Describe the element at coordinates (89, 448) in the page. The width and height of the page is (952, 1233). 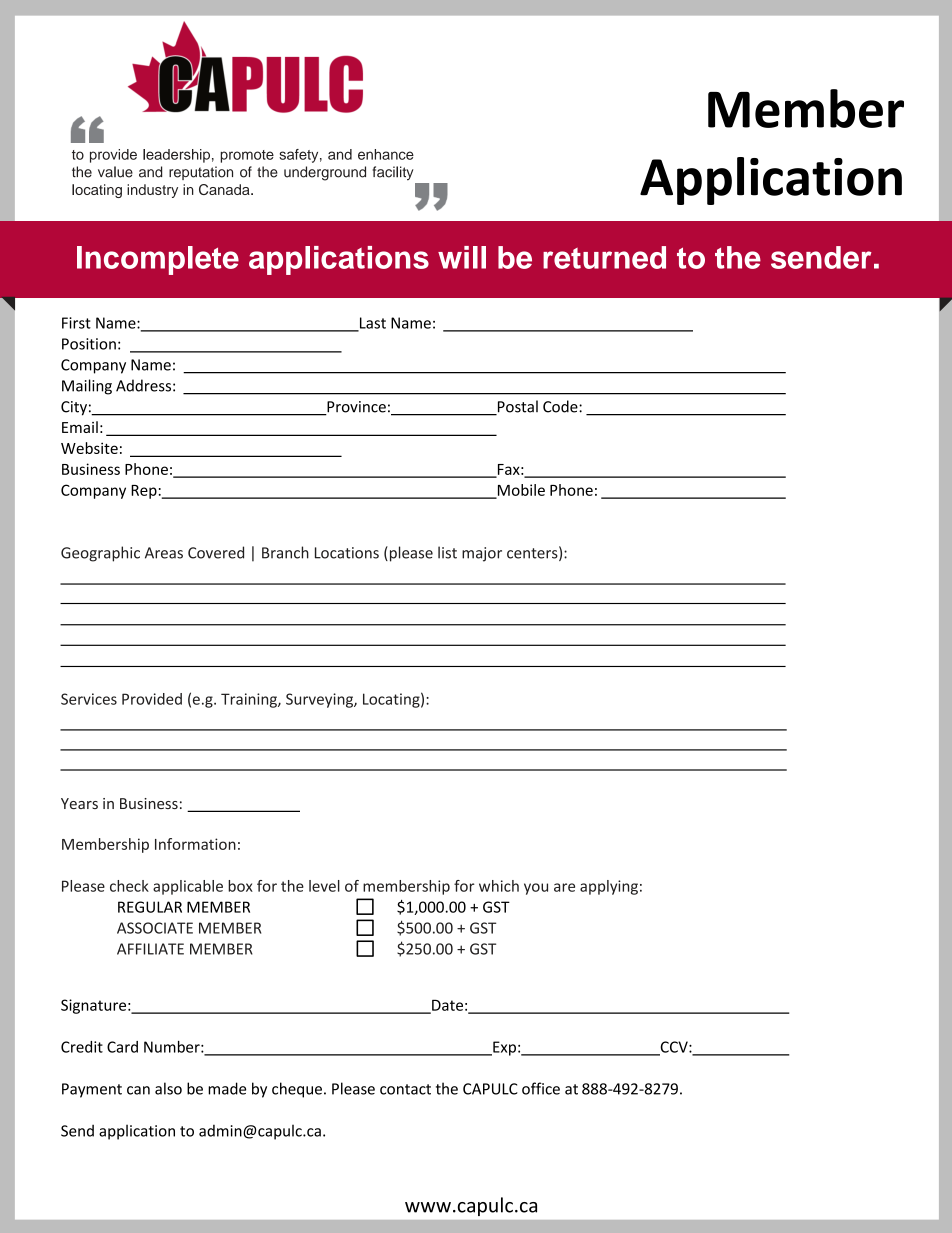
I see `Website` at that location.
